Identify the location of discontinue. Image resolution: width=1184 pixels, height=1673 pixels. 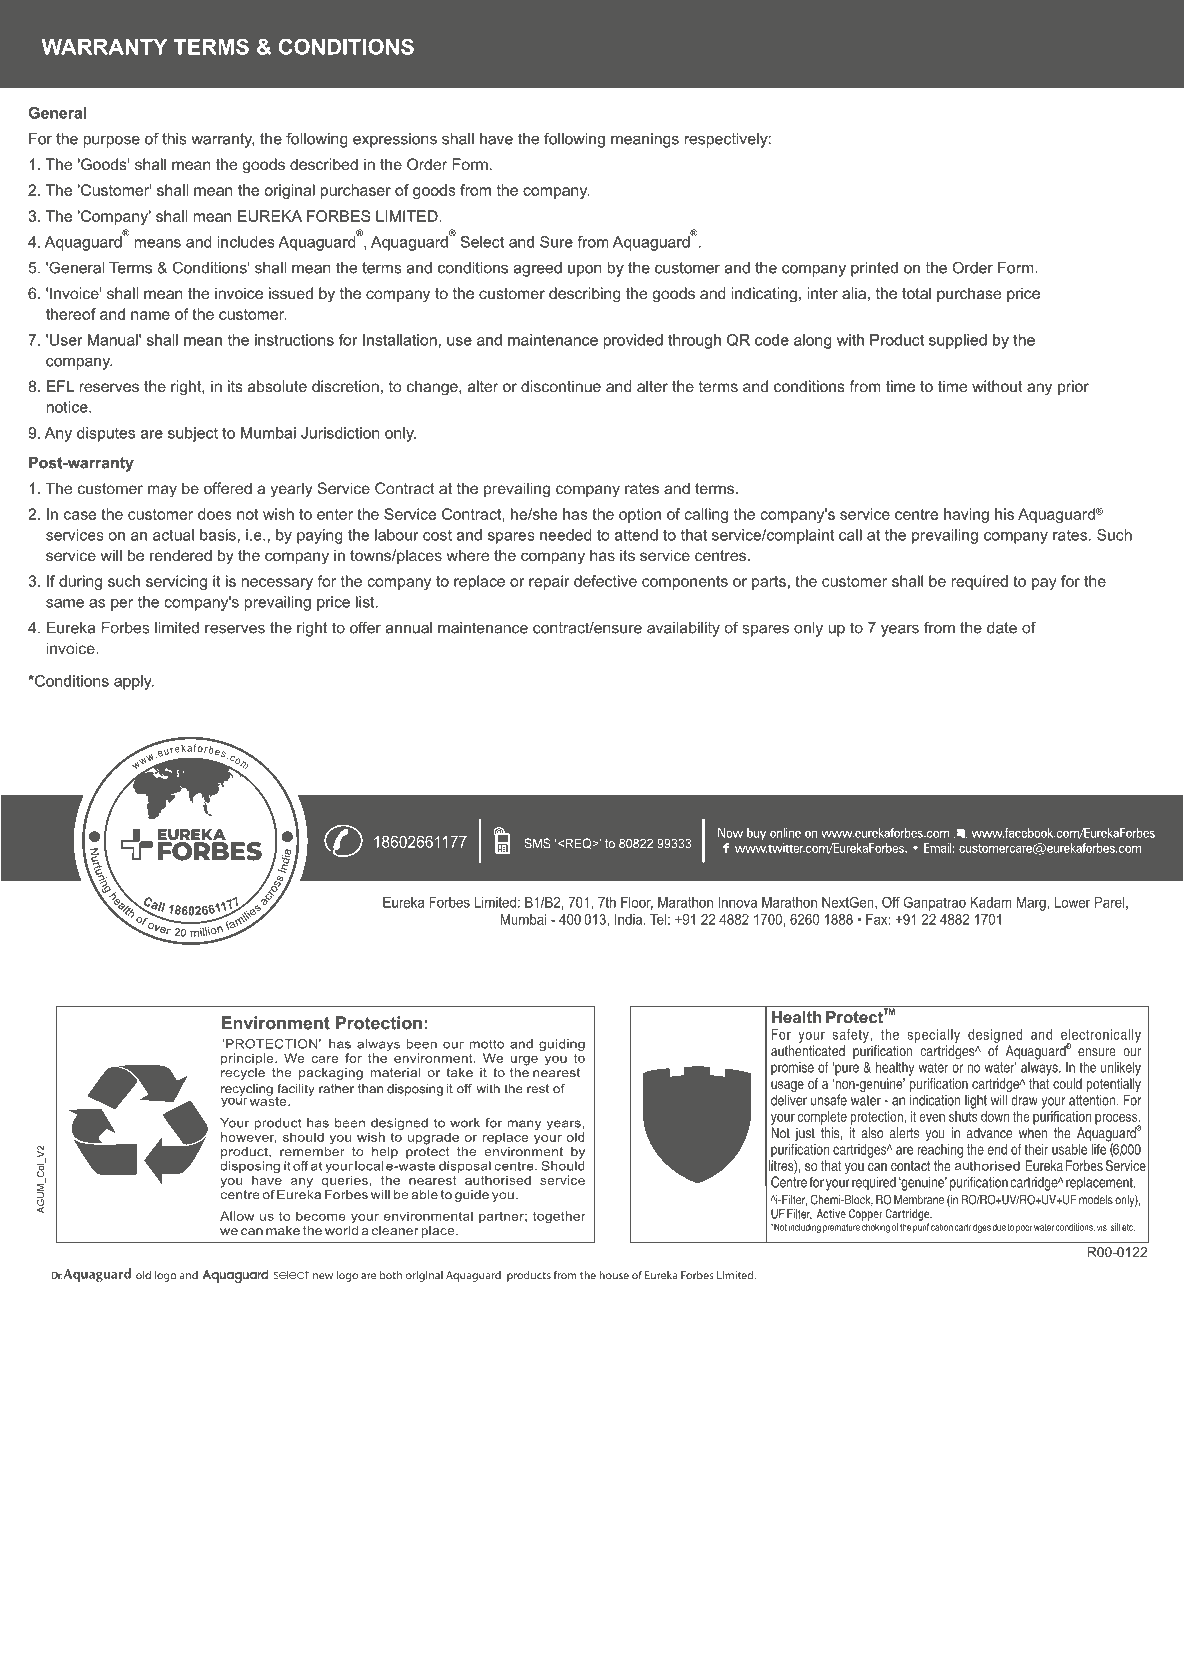
(561, 386).
